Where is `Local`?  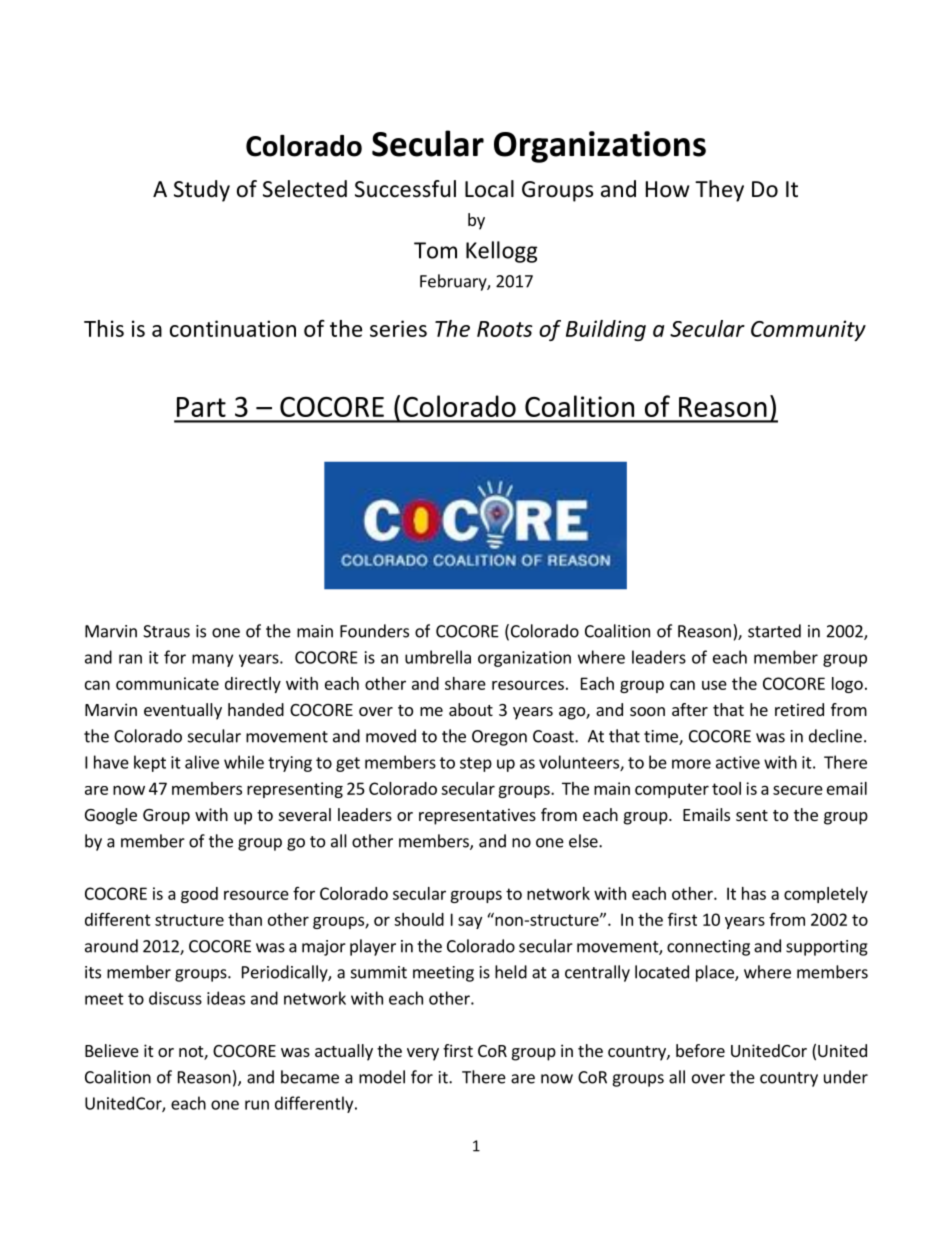
Local is located at coordinates (489, 189).
